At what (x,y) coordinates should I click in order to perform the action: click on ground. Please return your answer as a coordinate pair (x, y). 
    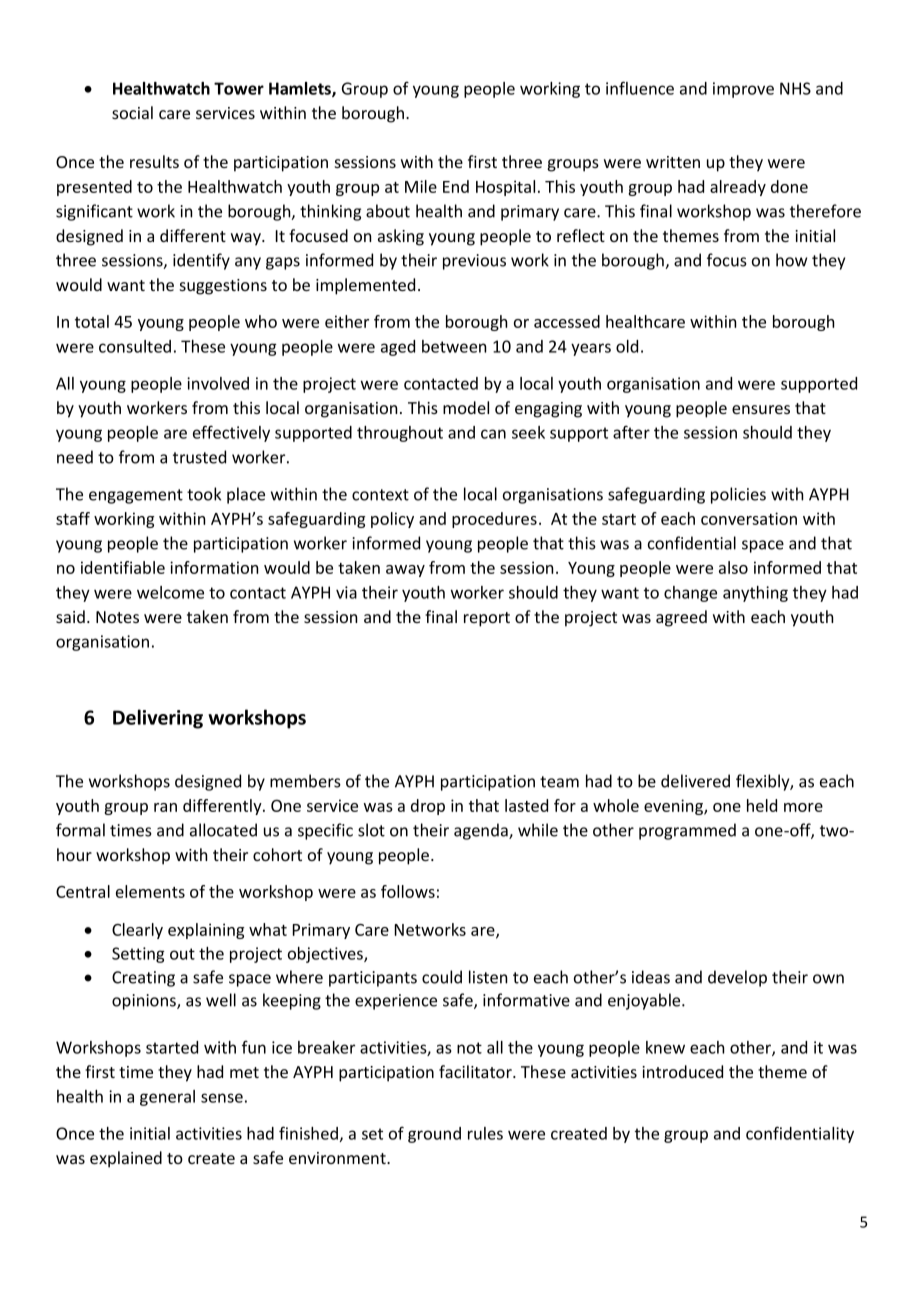
    Looking at the image, I should click on (434, 1135).
